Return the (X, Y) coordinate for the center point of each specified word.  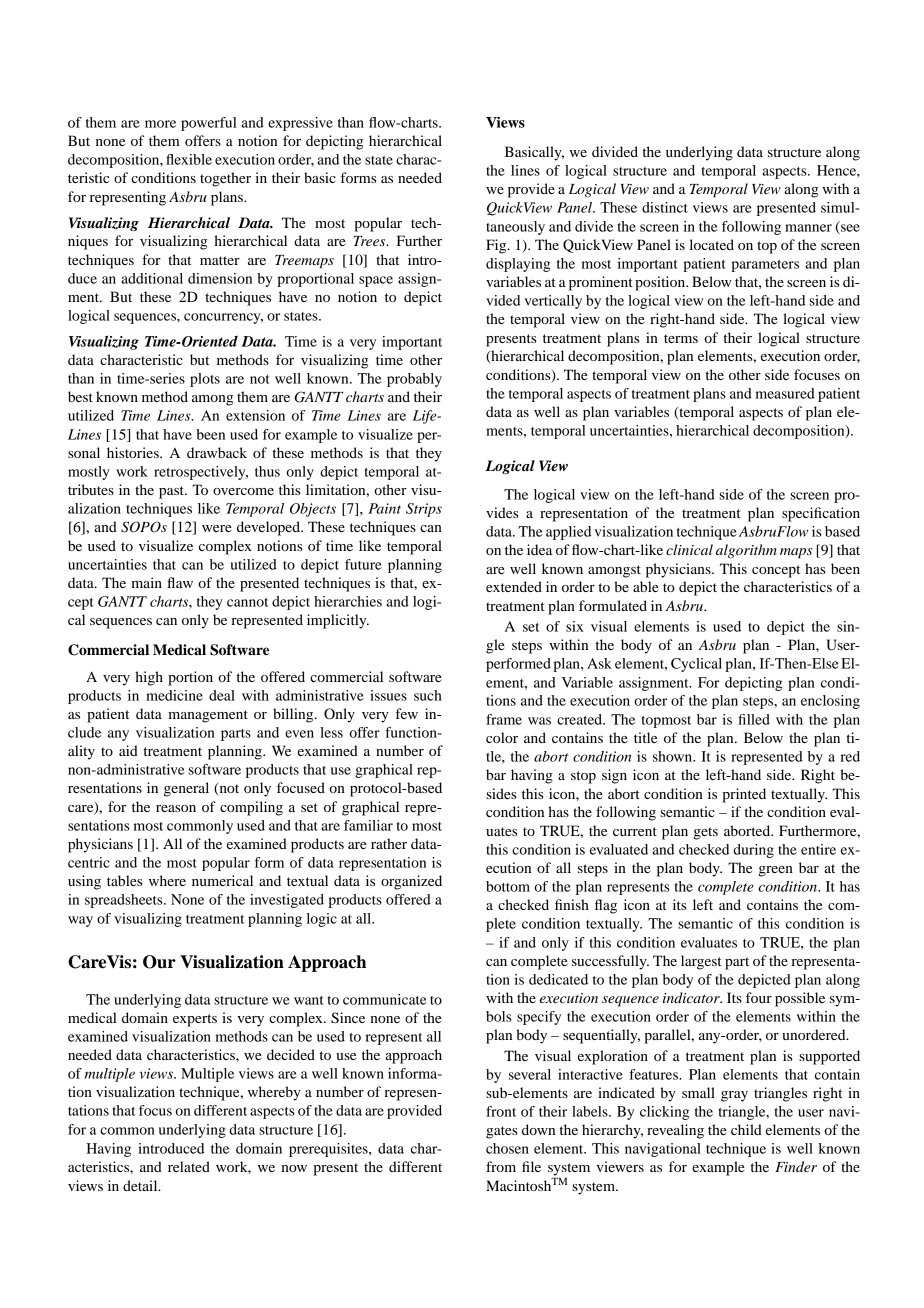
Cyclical (696, 665)
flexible (189, 159)
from (501, 1166)
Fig (497, 246)
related (189, 1166)
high (149, 678)
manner (808, 228)
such (428, 695)
